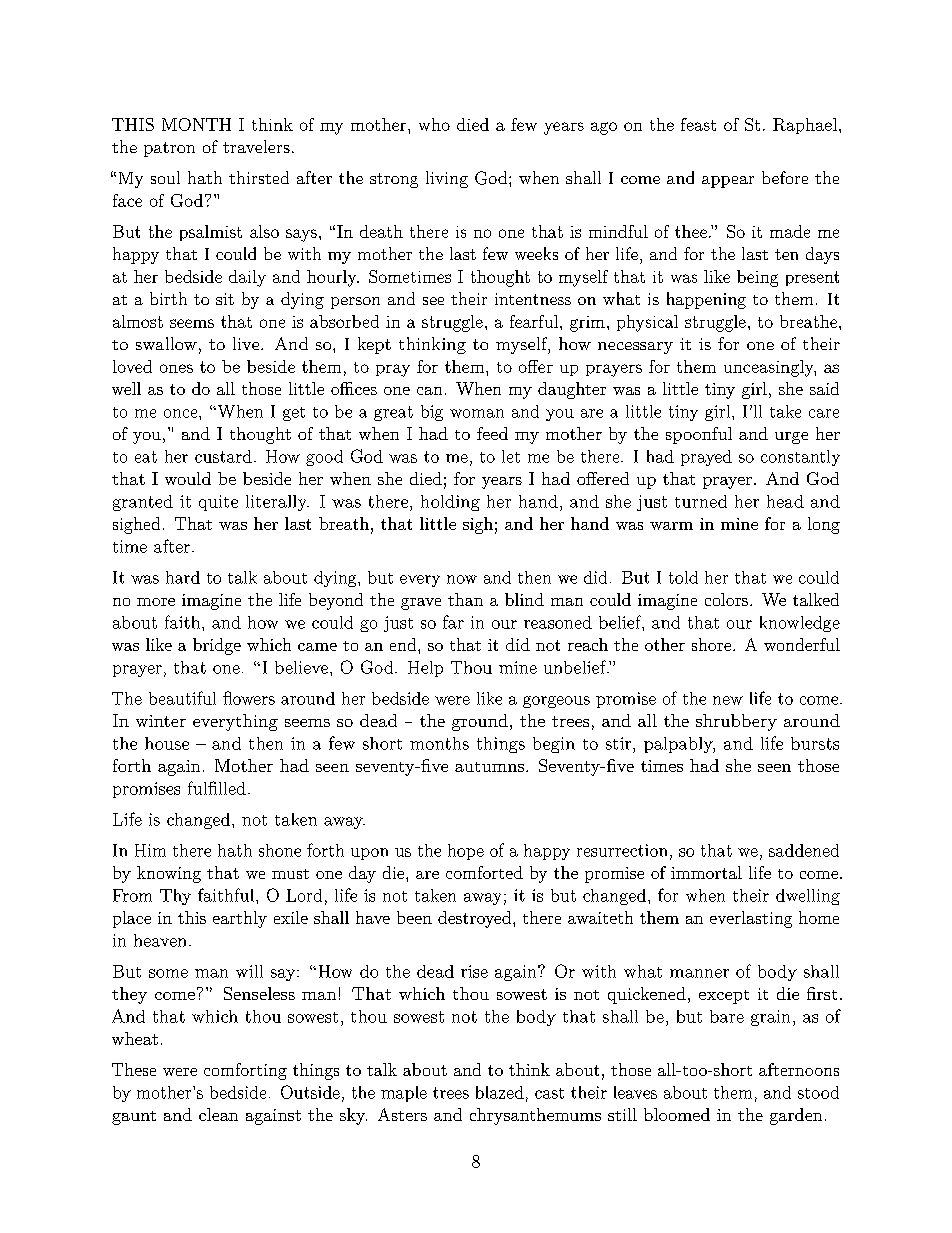 The width and height of the screenshot is (952, 1233). Describe the element at coordinates (500, 1092) in the screenshot. I see `blazed` at that location.
